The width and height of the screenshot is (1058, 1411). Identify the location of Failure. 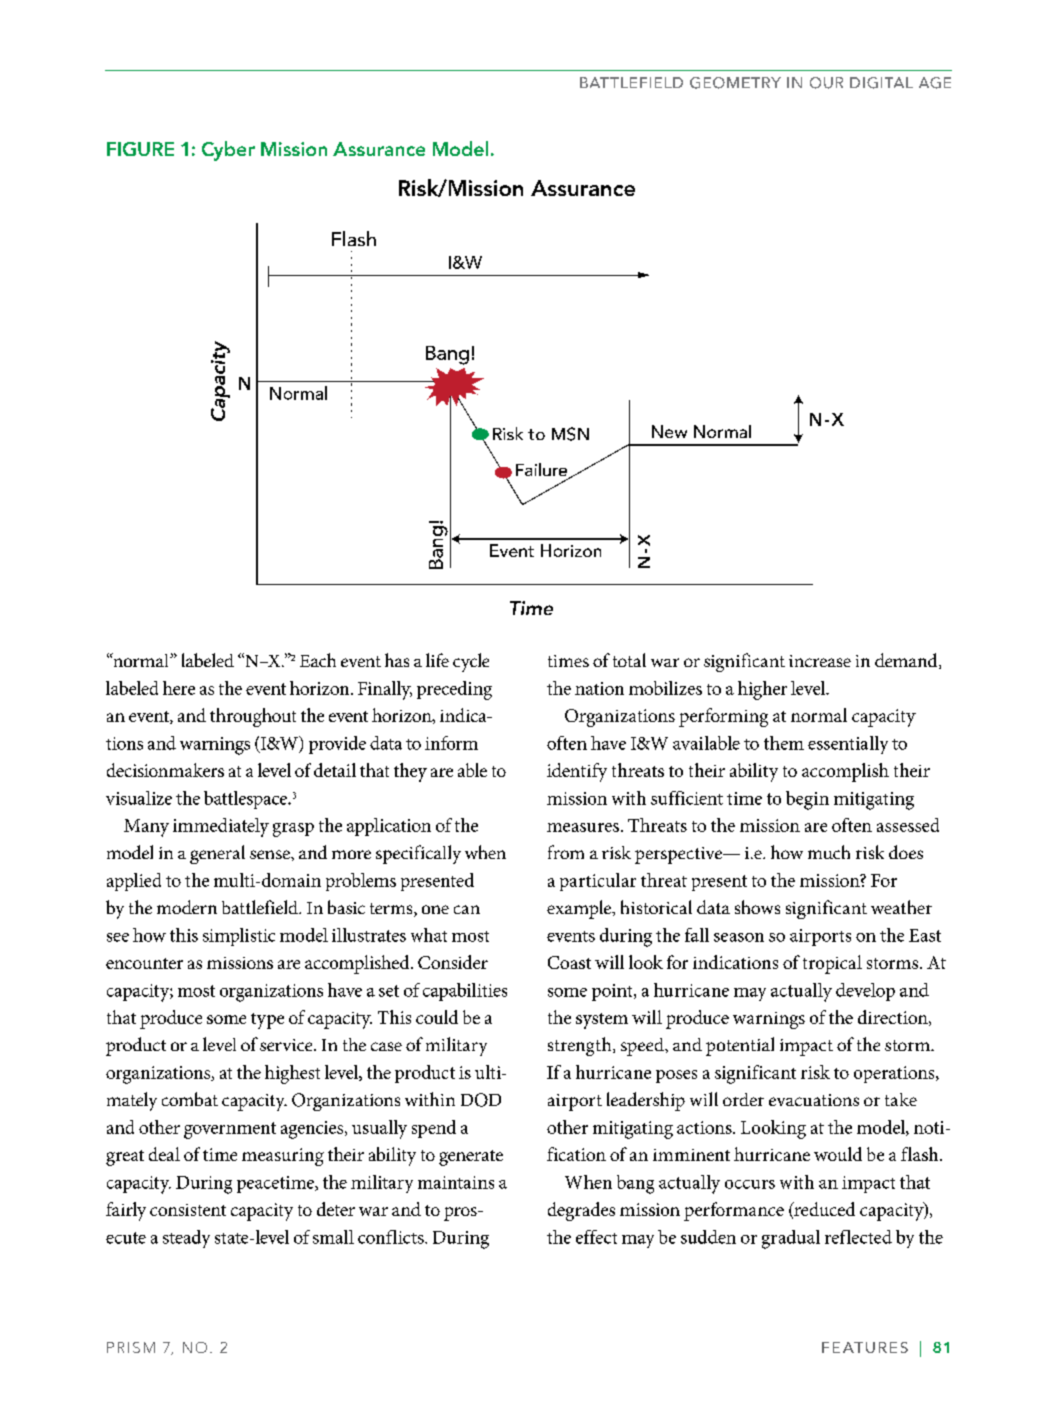
(543, 471).
